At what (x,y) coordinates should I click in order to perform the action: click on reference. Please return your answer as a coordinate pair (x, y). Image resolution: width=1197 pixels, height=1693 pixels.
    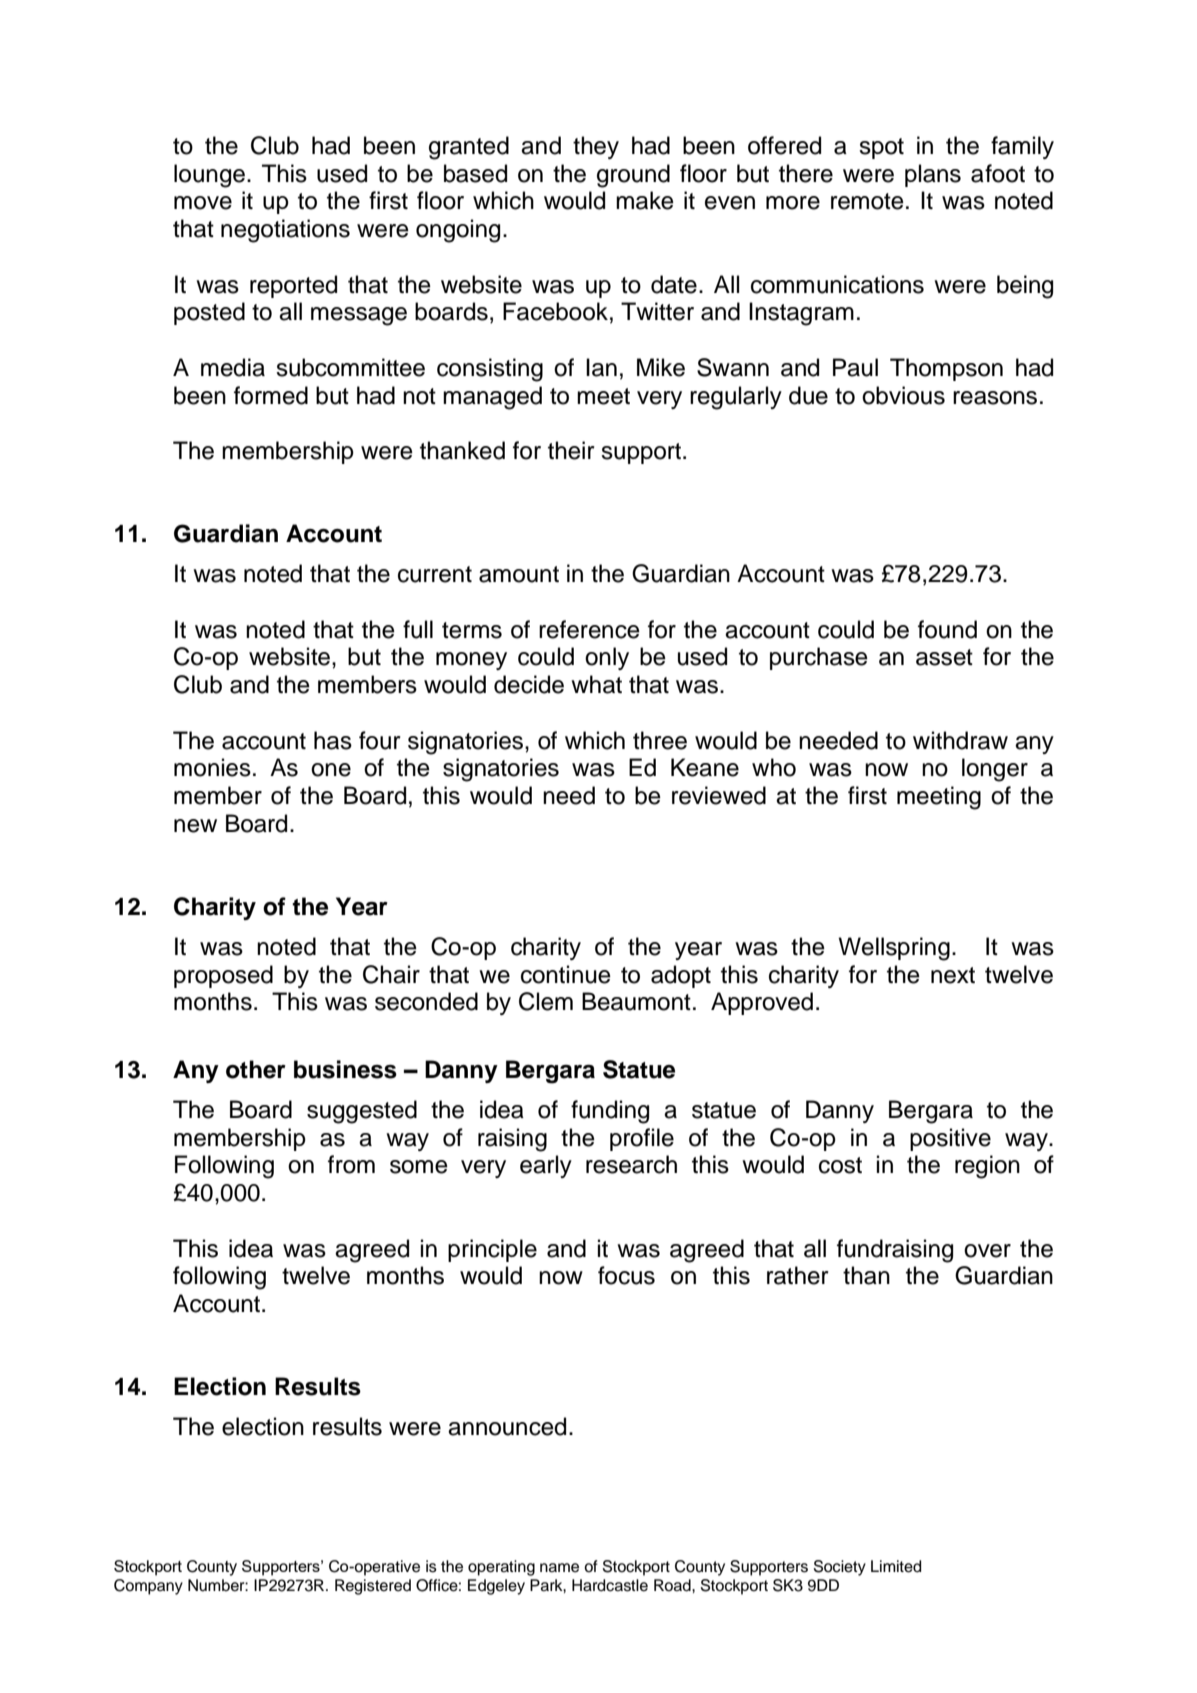
    Looking at the image, I should click on (589, 629).
